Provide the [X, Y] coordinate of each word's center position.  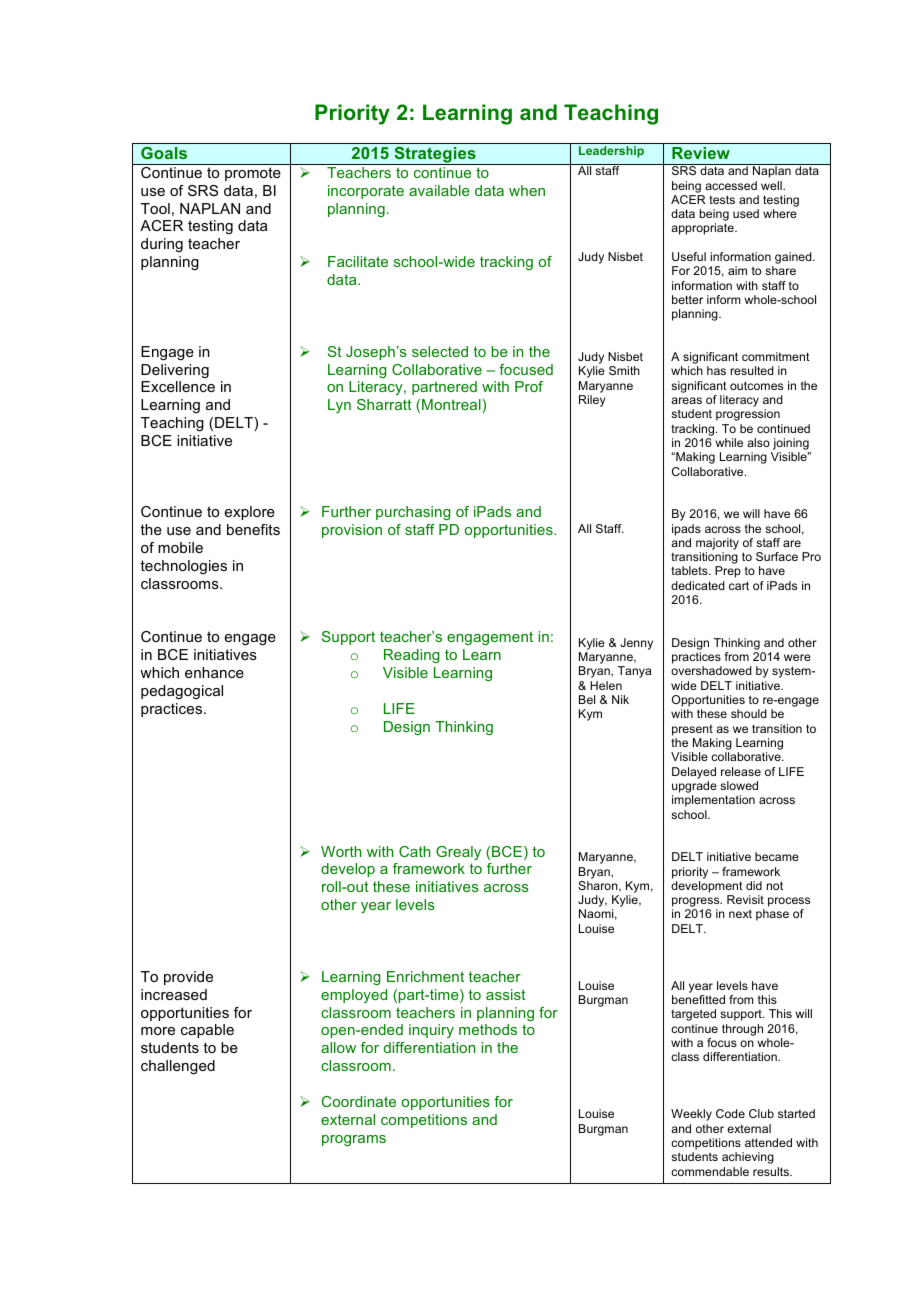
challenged [178, 1067]
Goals [164, 153]
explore [250, 513]
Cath [414, 851]
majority [717, 544]
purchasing [413, 513]
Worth [341, 851]
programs [354, 1140]
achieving [748, 1158]
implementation [713, 801]
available [439, 190]
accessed [731, 185]
